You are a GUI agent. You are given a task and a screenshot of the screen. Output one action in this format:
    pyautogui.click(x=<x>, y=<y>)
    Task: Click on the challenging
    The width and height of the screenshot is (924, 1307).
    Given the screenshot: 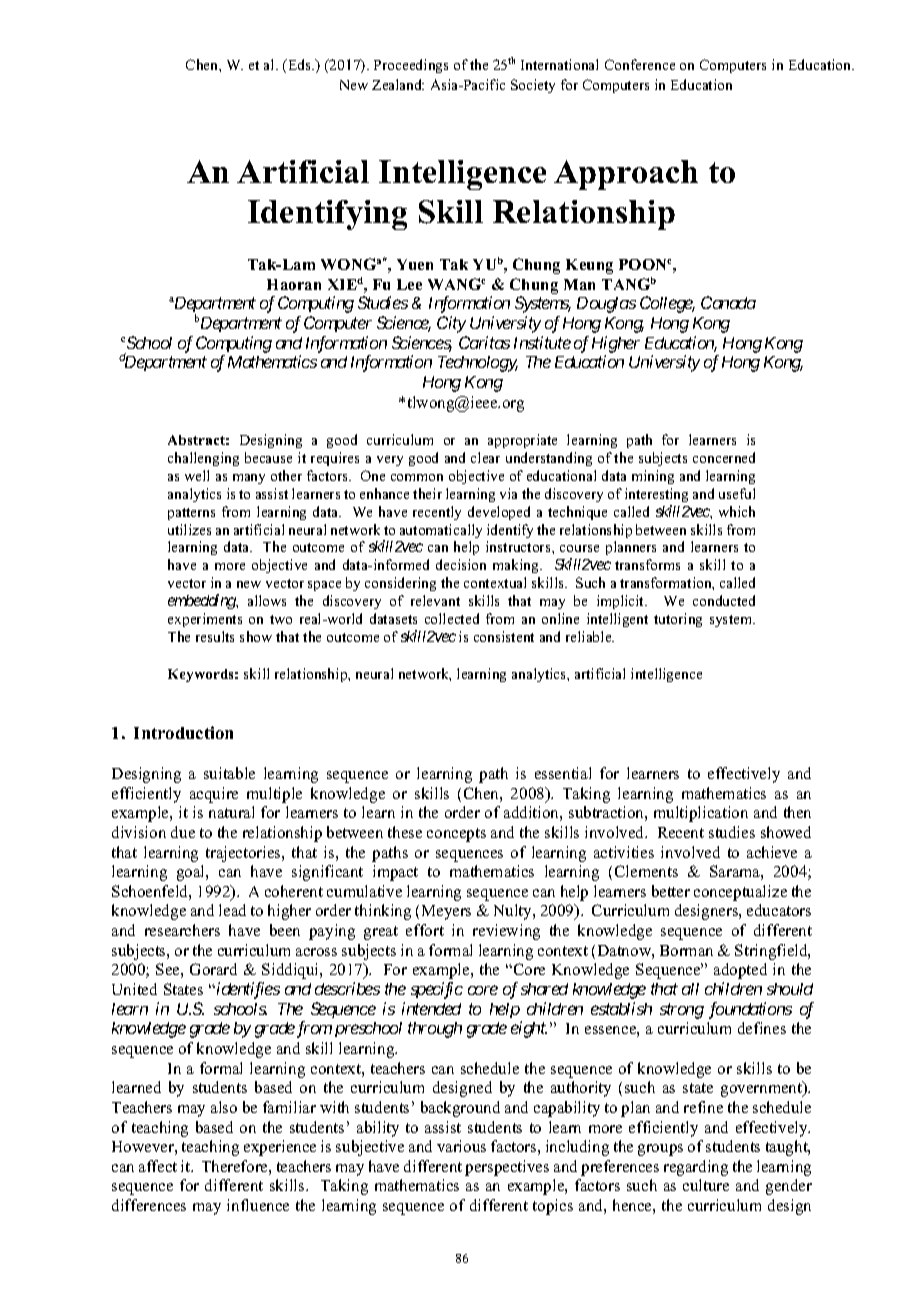 What is the action you would take?
    pyautogui.click(x=203, y=459)
